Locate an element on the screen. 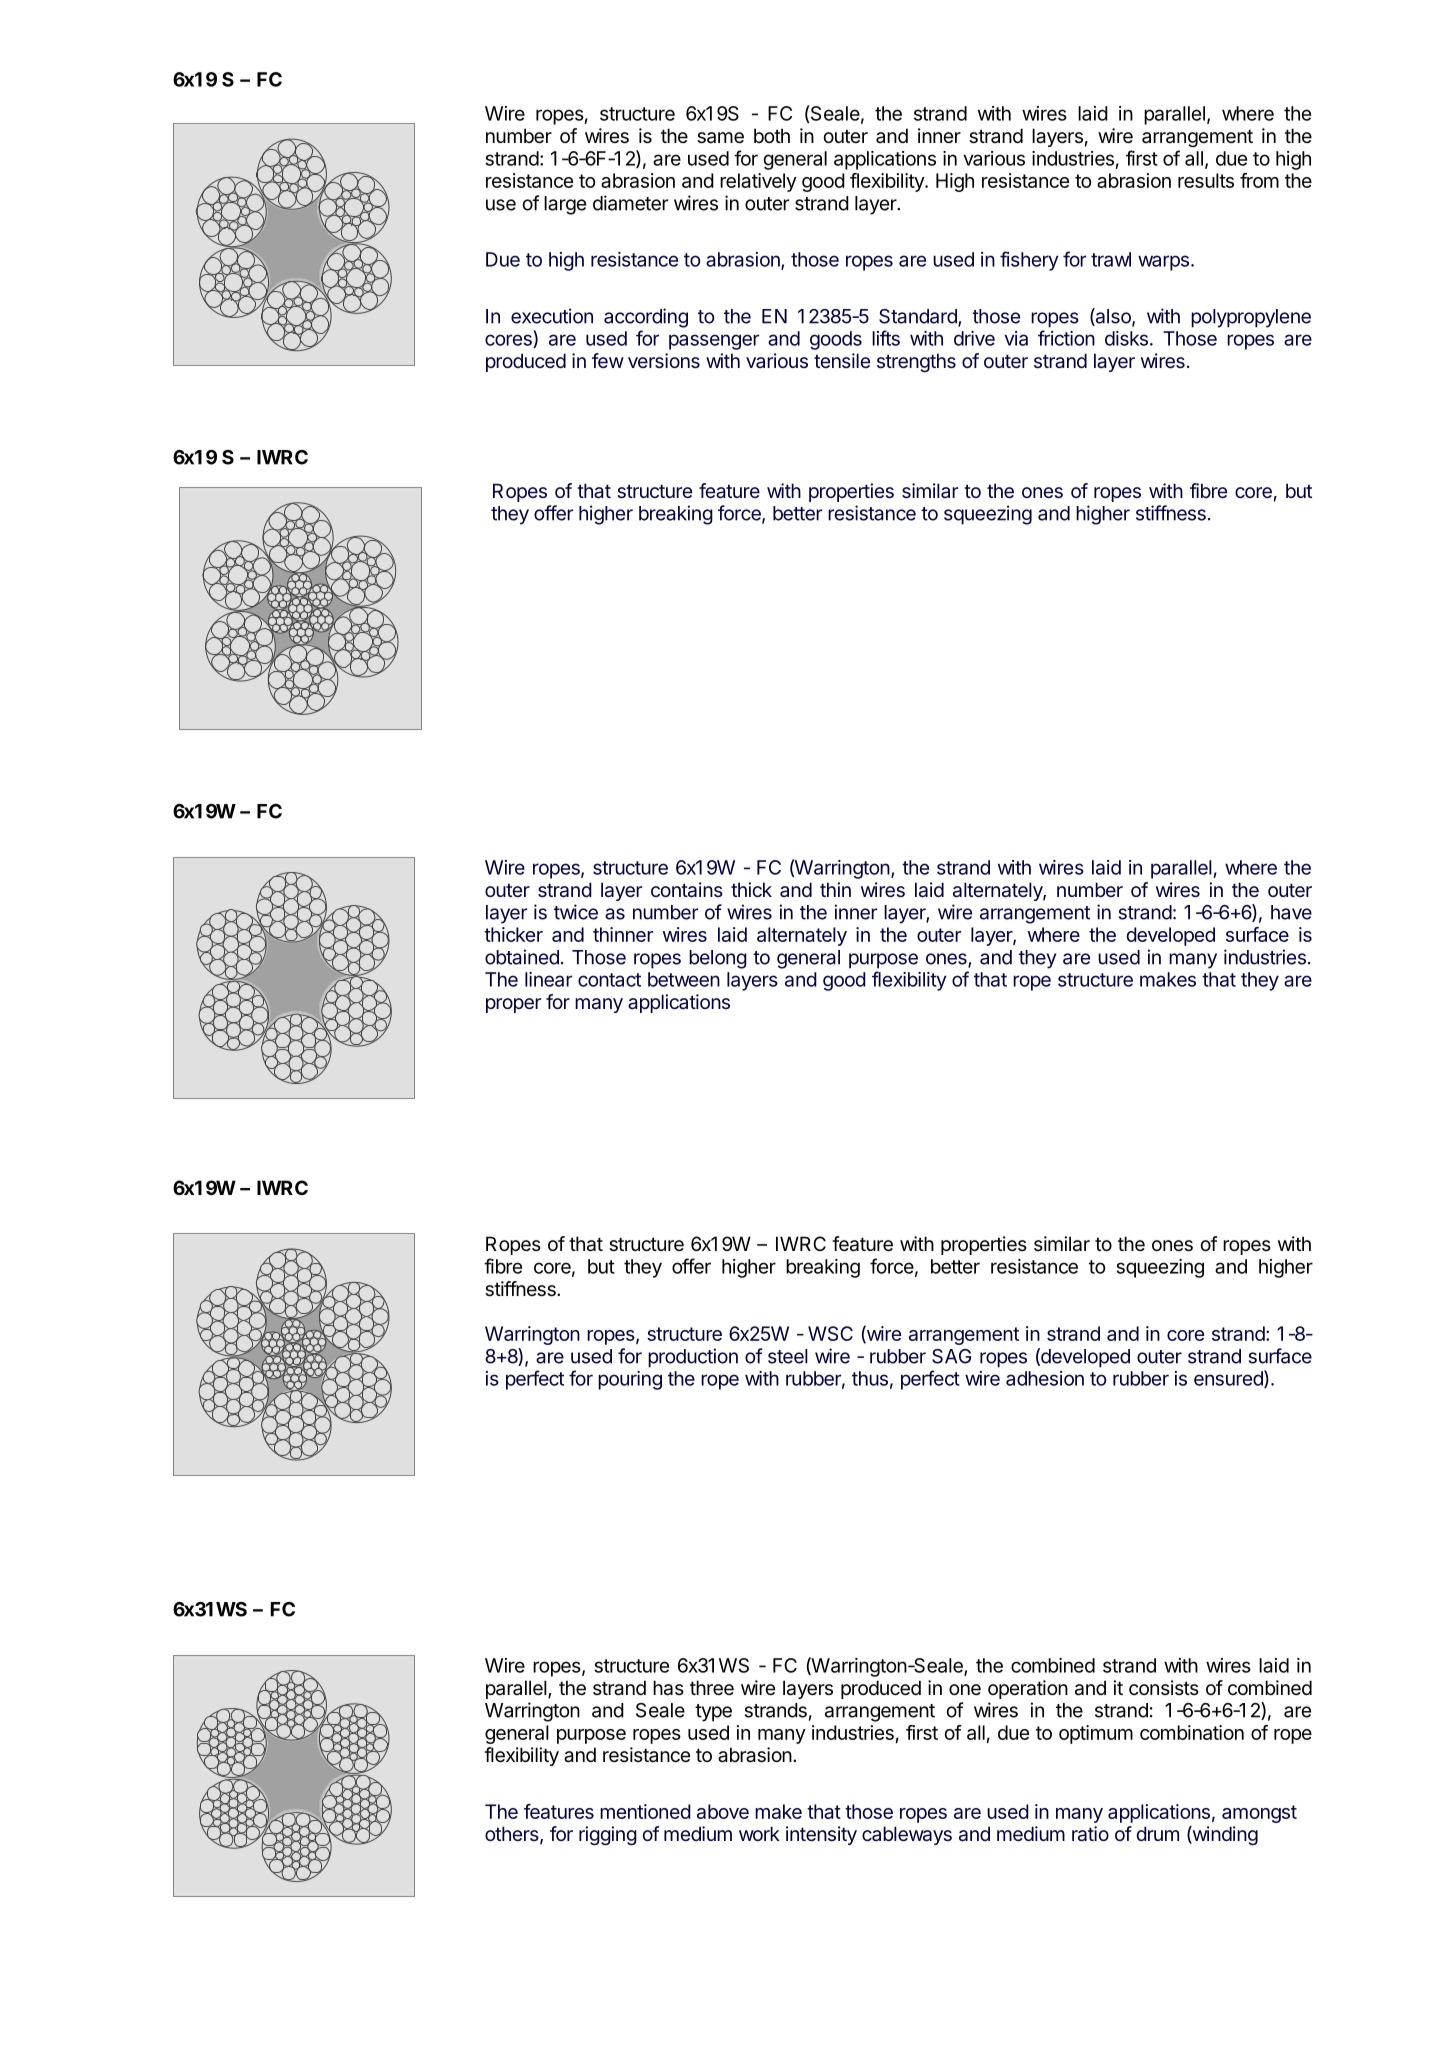  diameter is located at coordinates (630, 203).
